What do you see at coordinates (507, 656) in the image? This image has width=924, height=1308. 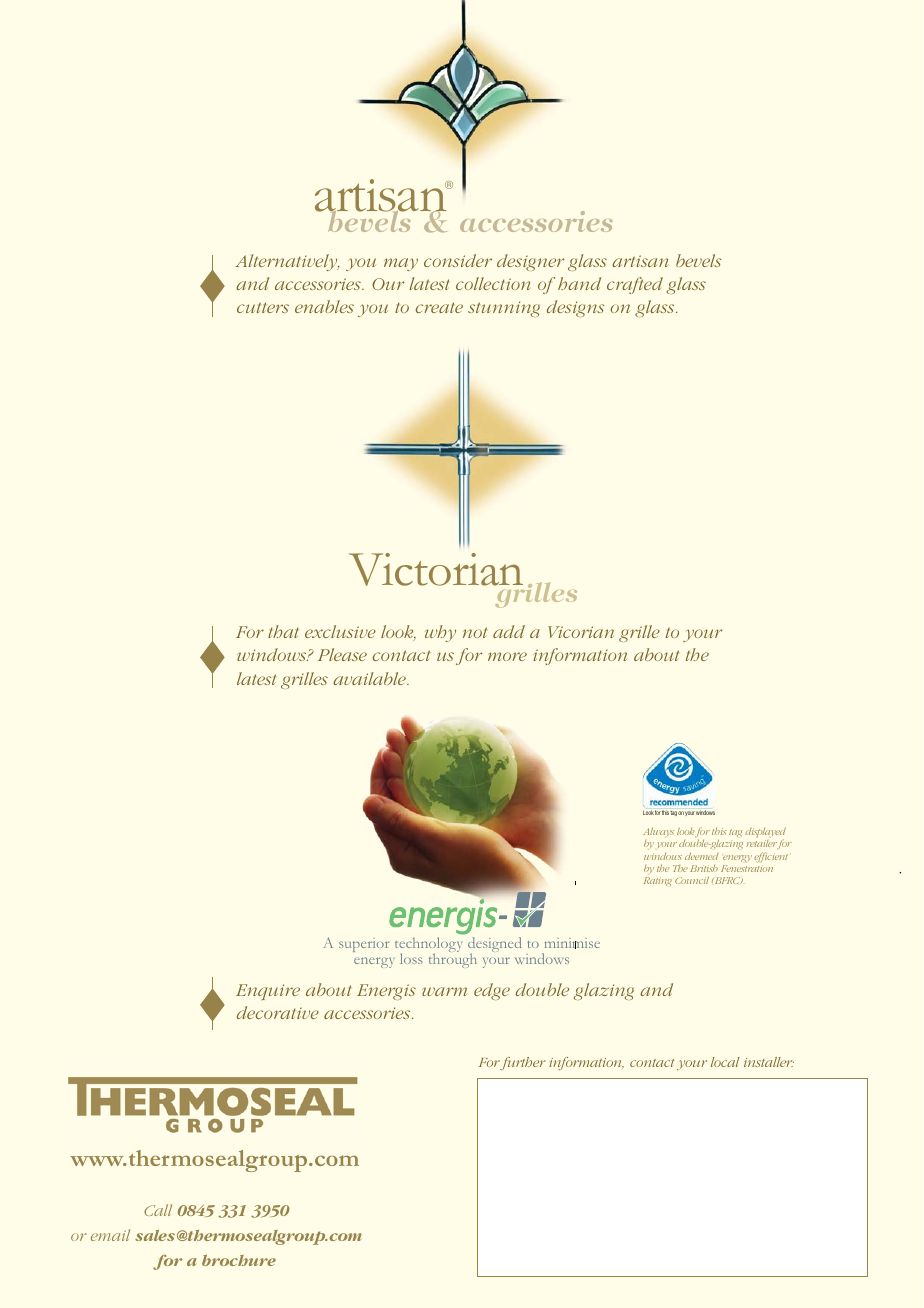 I see `more` at bounding box center [507, 656].
